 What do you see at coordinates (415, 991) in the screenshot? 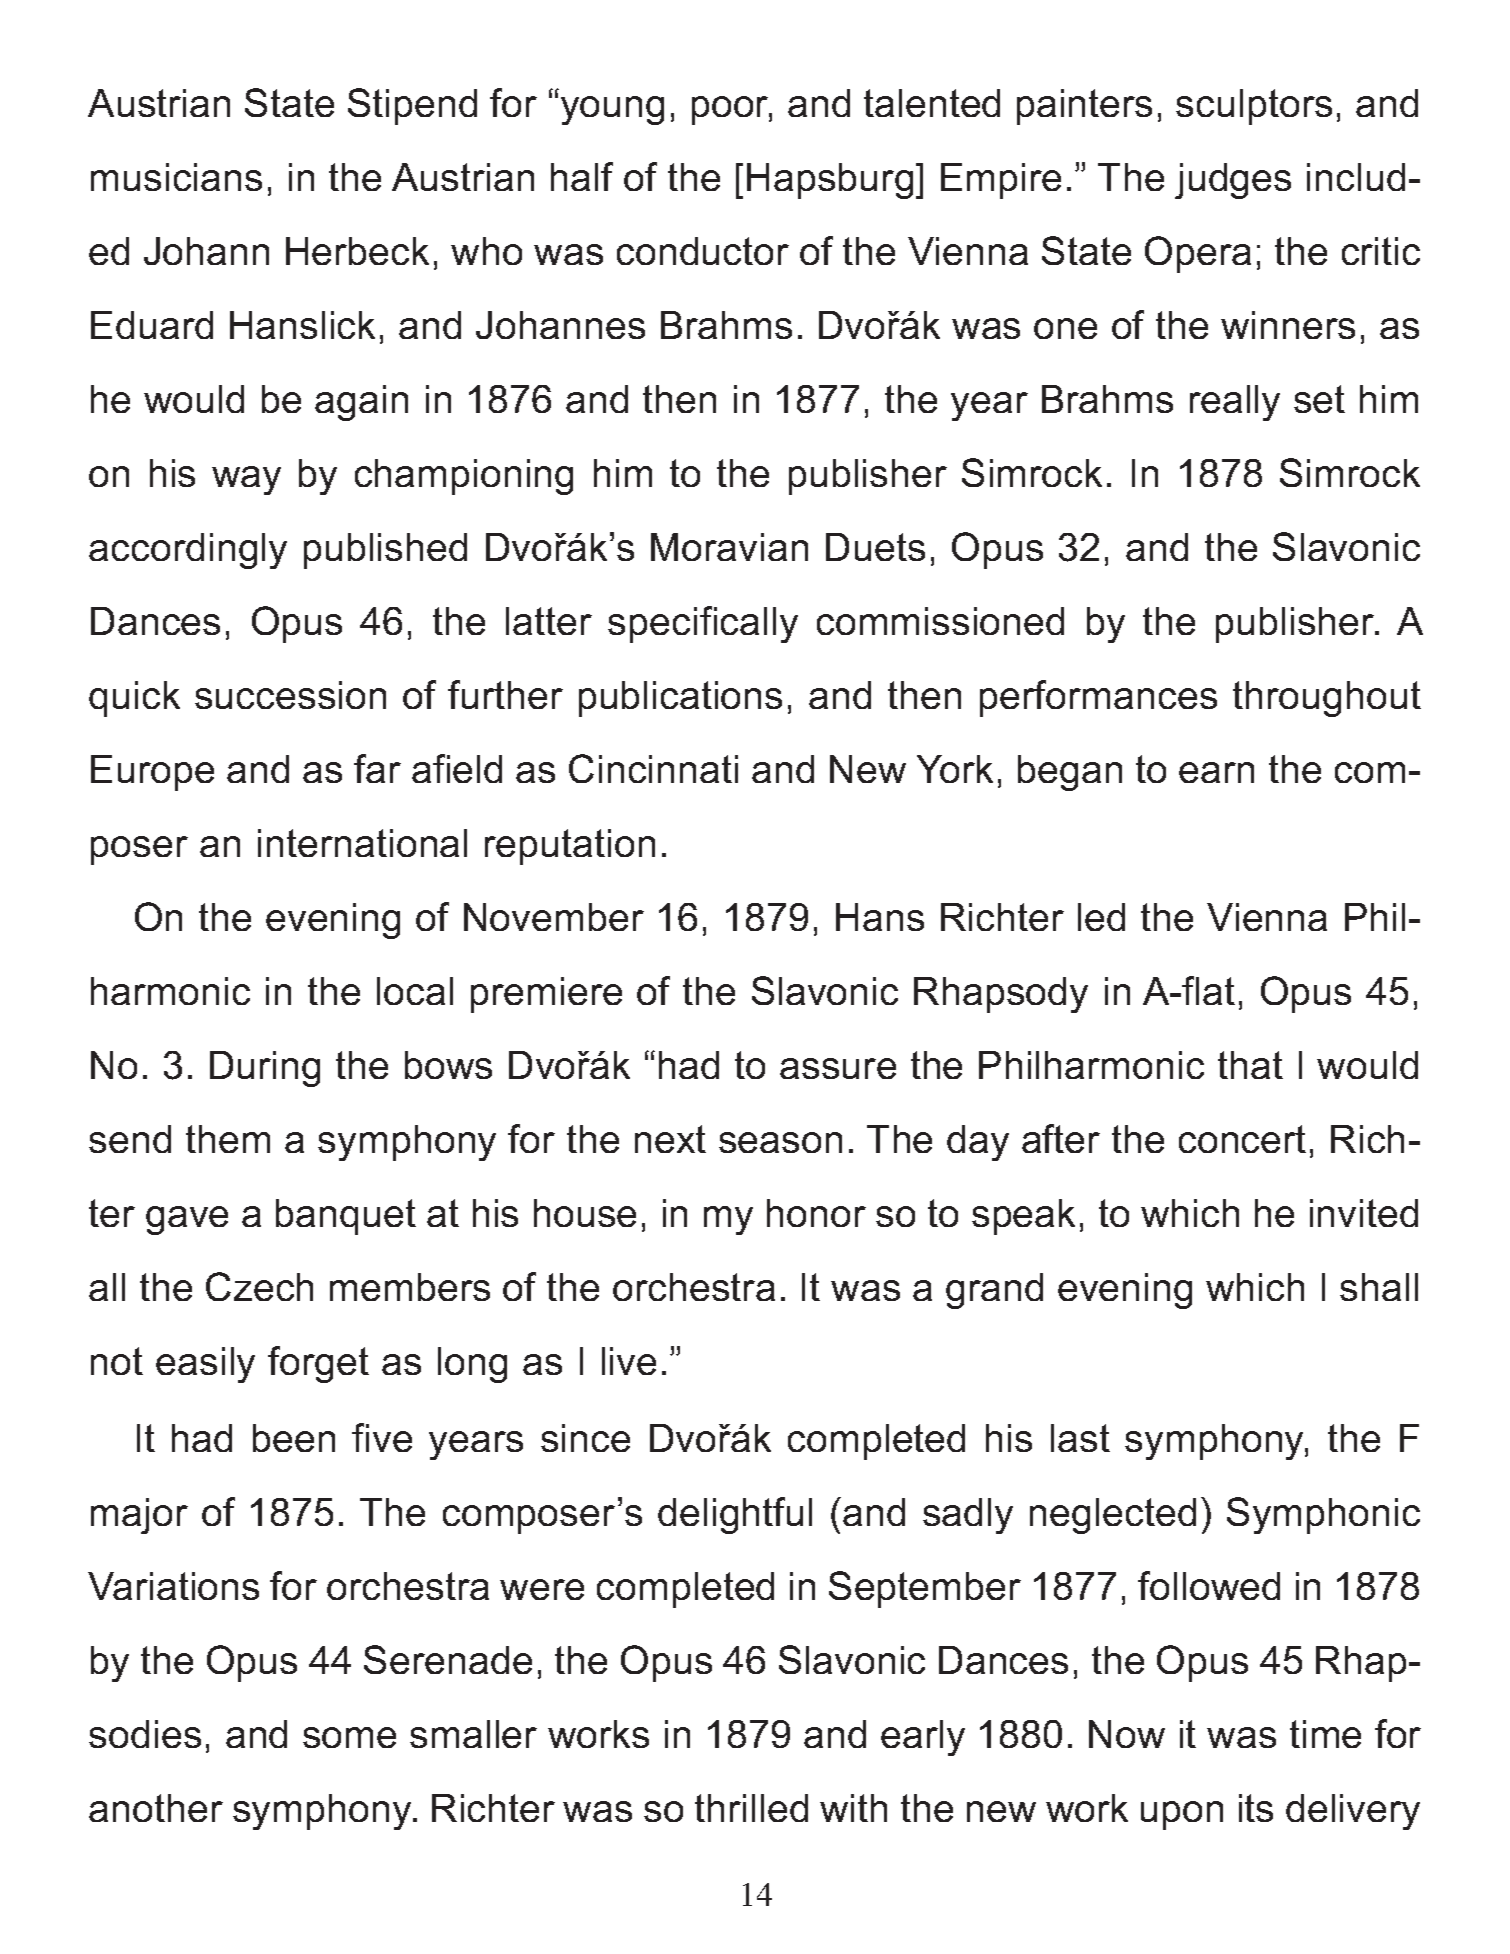
I see `local` at bounding box center [415, 991].
